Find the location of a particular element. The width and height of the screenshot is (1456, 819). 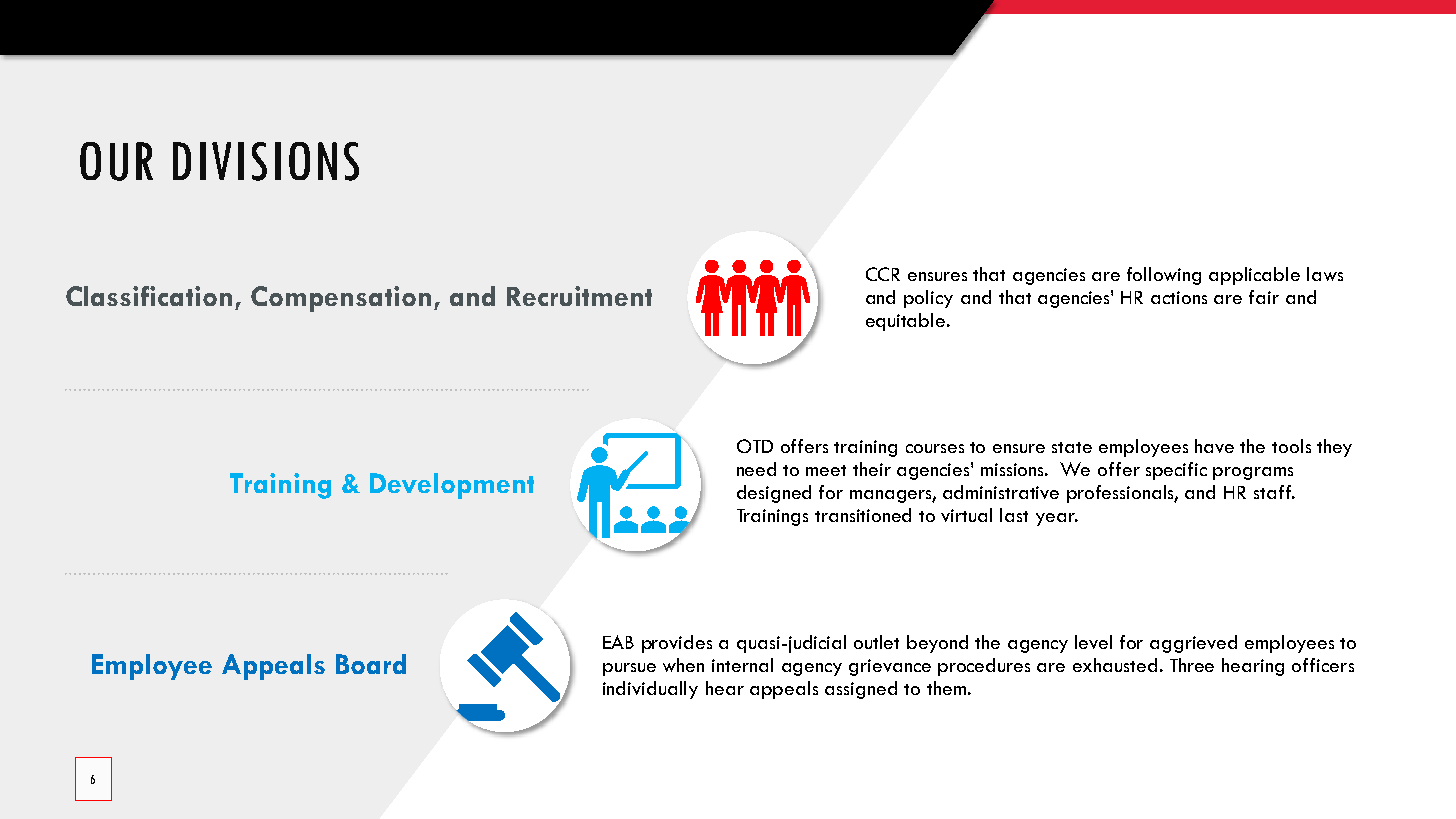

actions is located at coordinates (1179, 297).
